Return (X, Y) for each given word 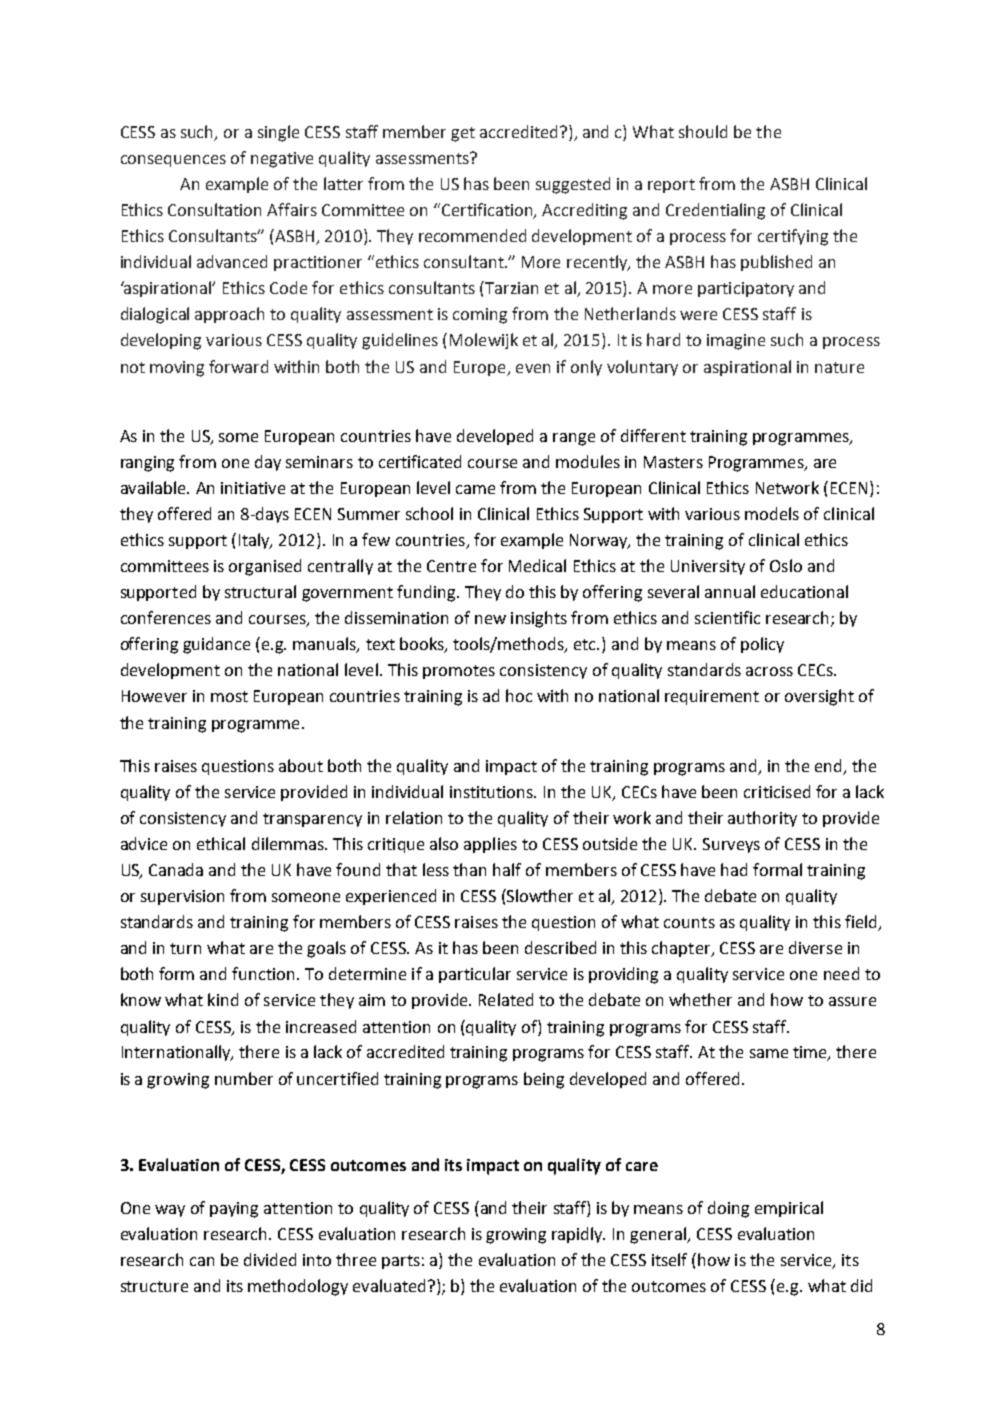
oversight (819, 697)
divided (270, 1259)
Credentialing (715, 211)
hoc (519, 695)
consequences (173, 161)
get (463, 134)
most (229, 696)
